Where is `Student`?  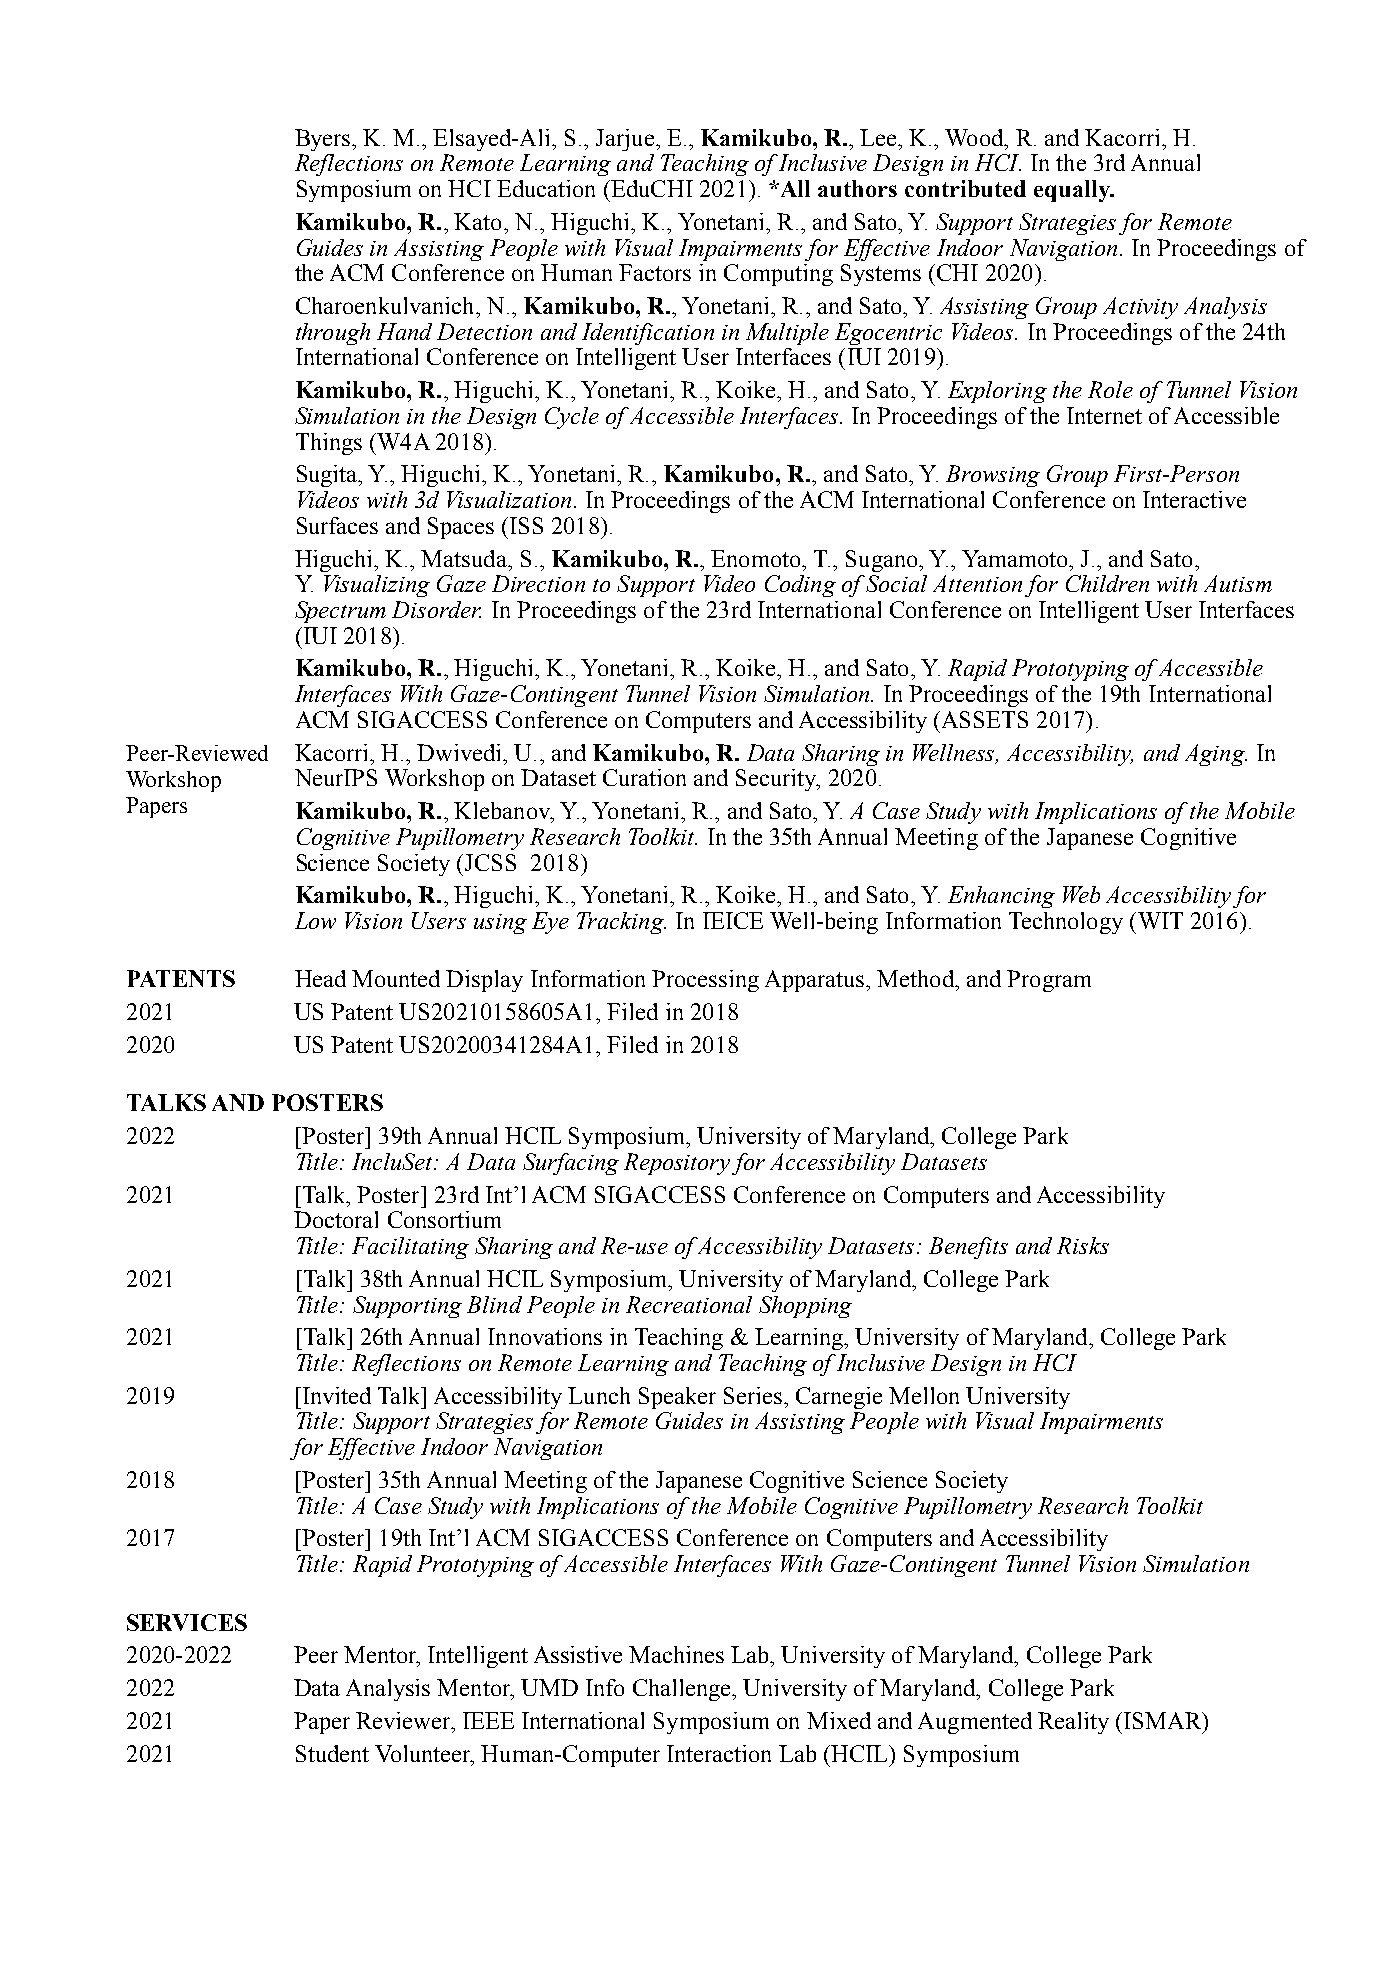
Student is located at coordinates (332, 1753).
